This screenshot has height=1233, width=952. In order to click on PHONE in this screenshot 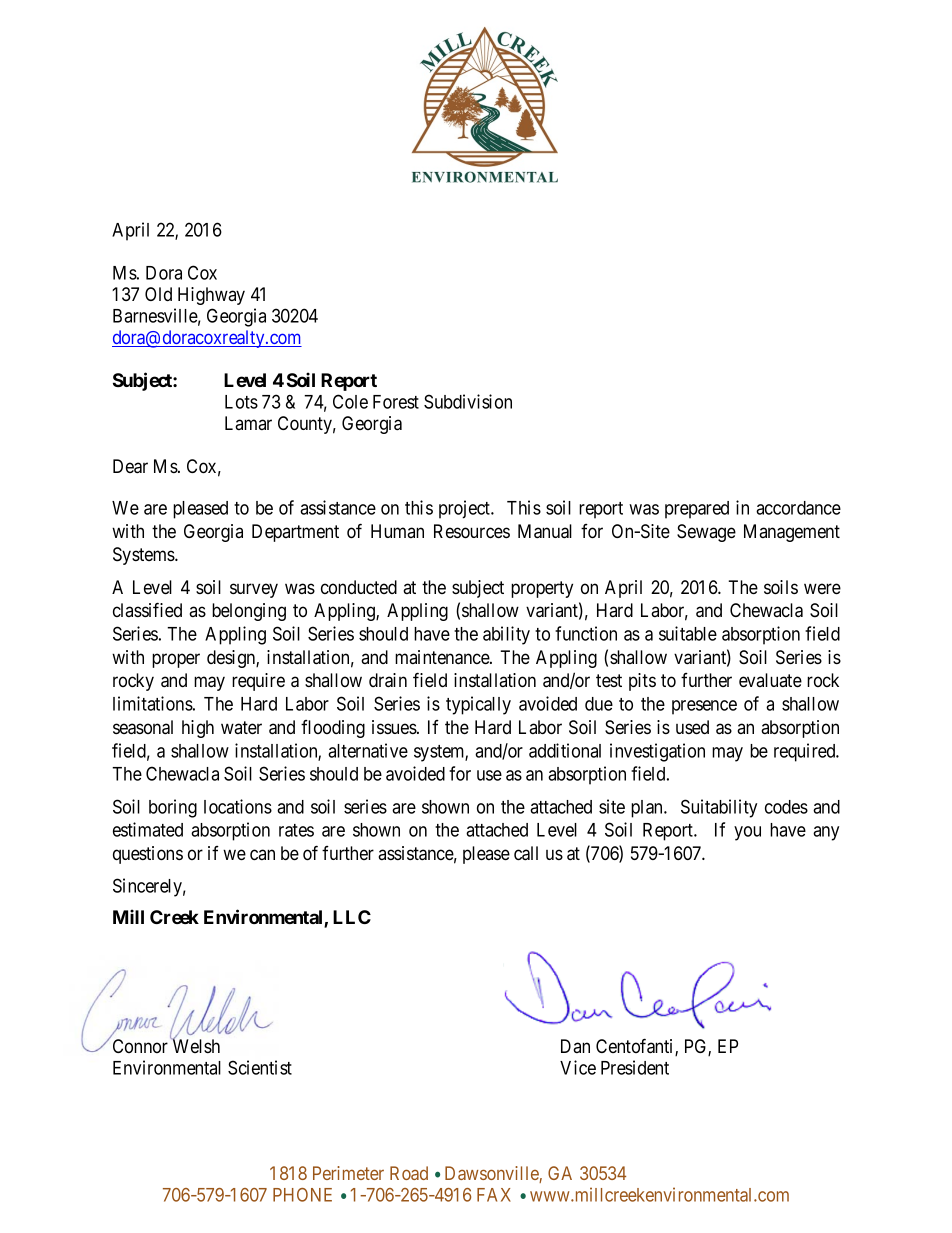, I will do `click(302, 1195)`.
